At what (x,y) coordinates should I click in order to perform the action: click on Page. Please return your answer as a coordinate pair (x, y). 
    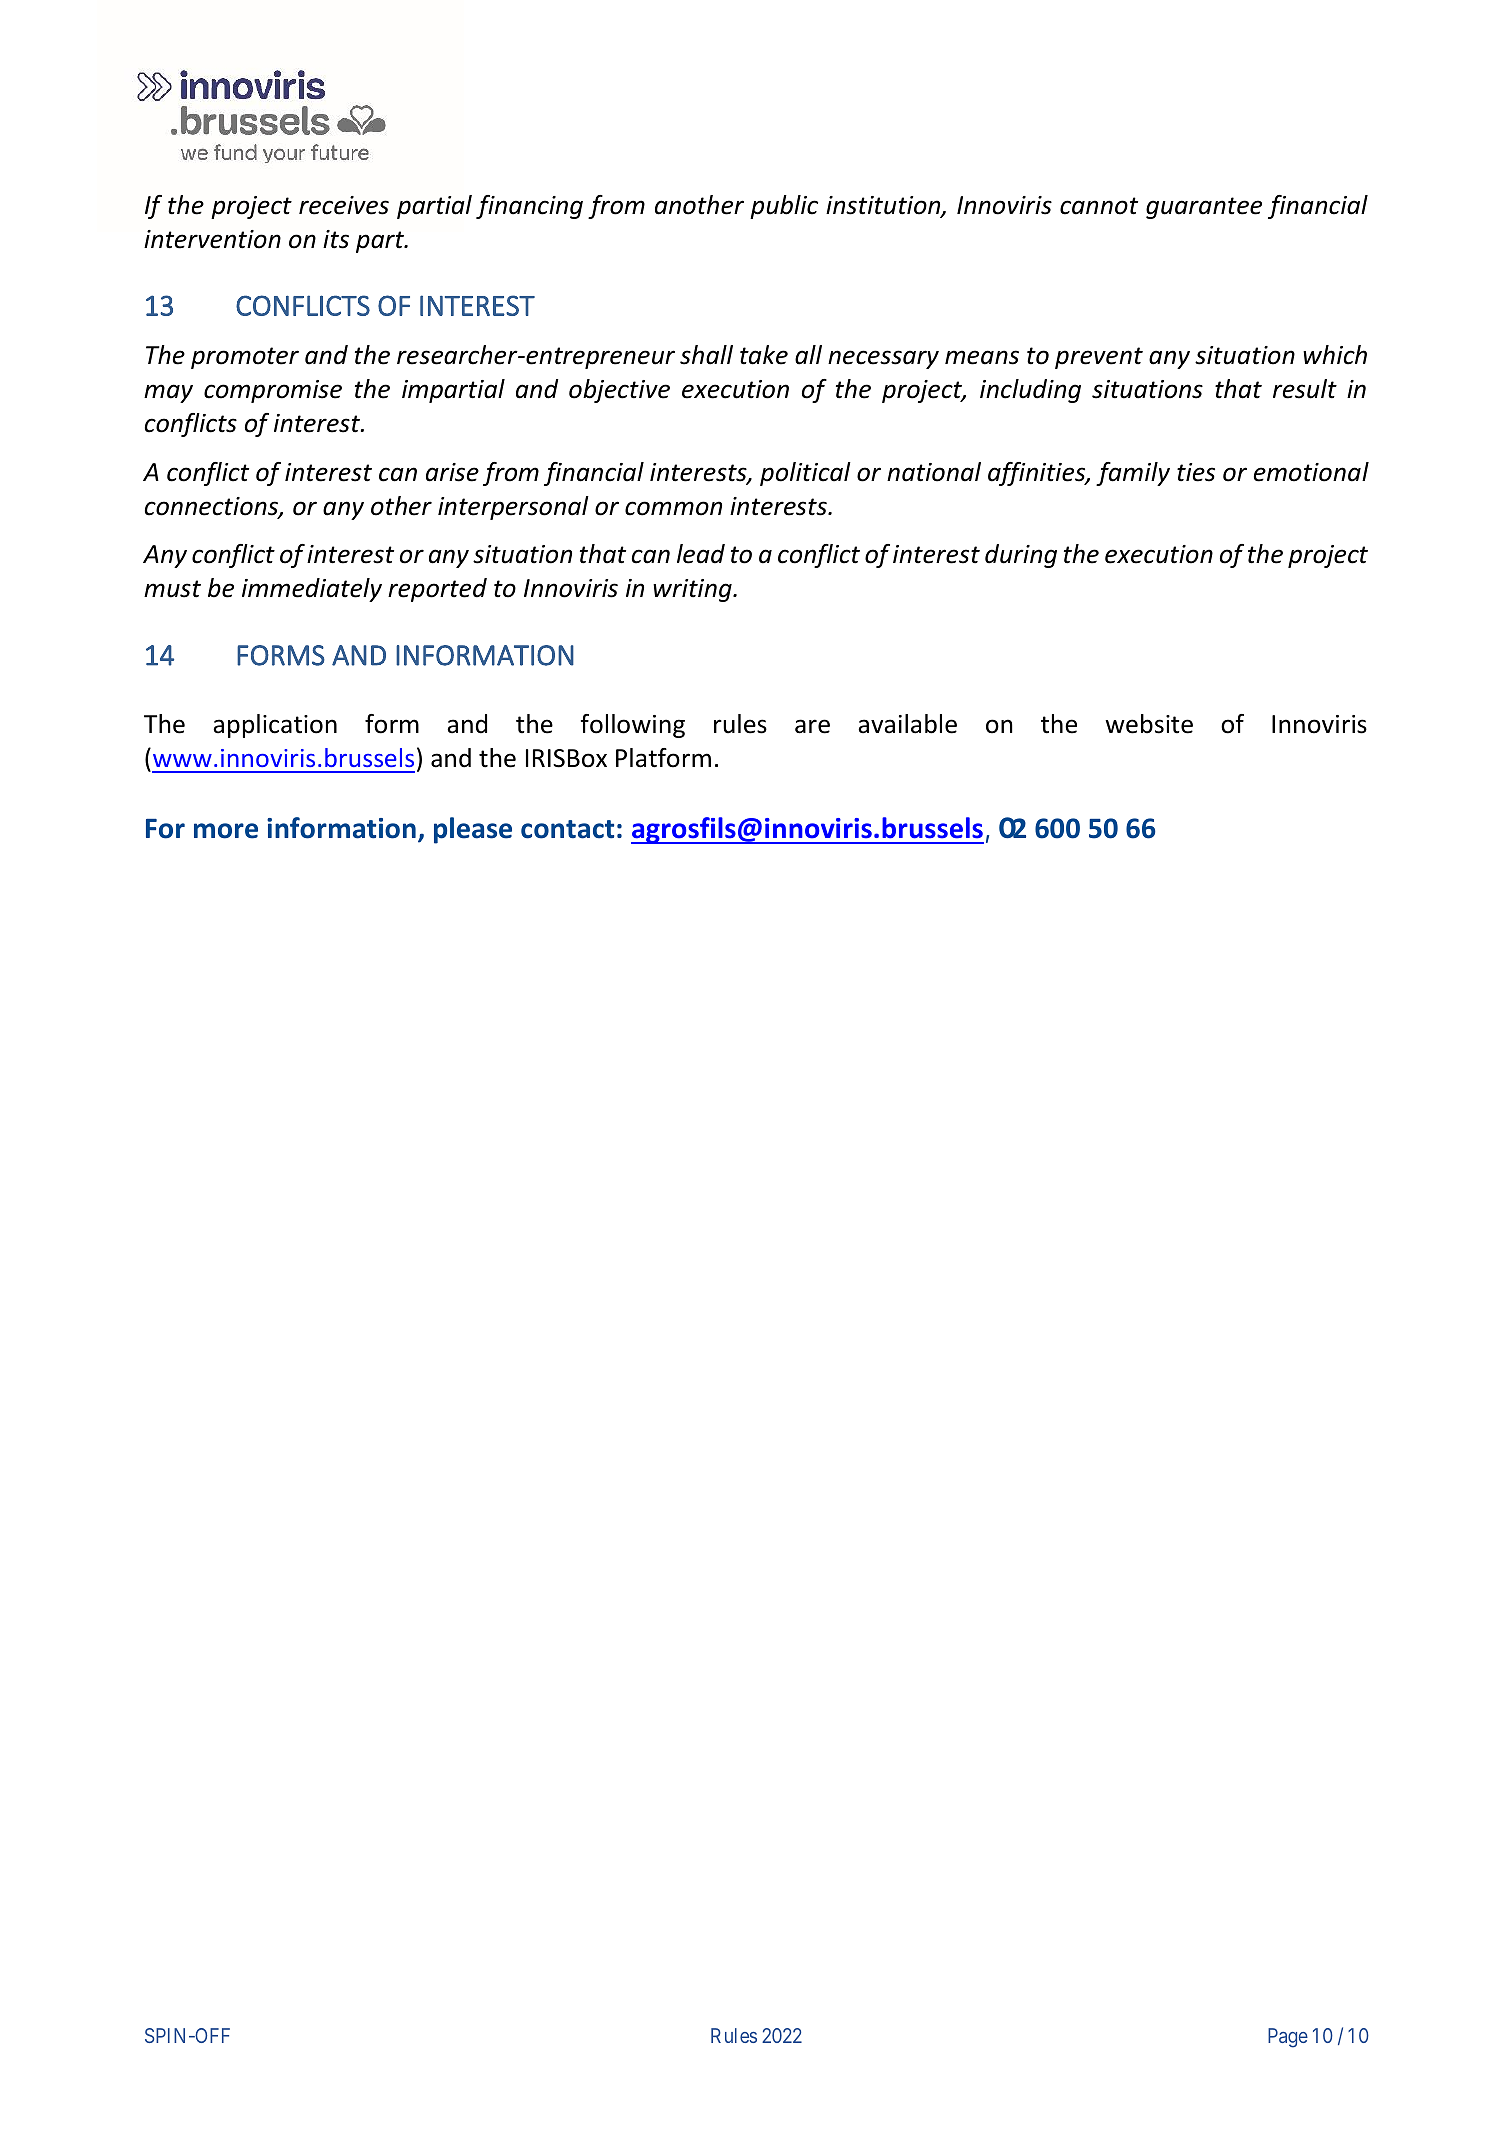
    Looking at the image, I should click on (1288, 2038).
